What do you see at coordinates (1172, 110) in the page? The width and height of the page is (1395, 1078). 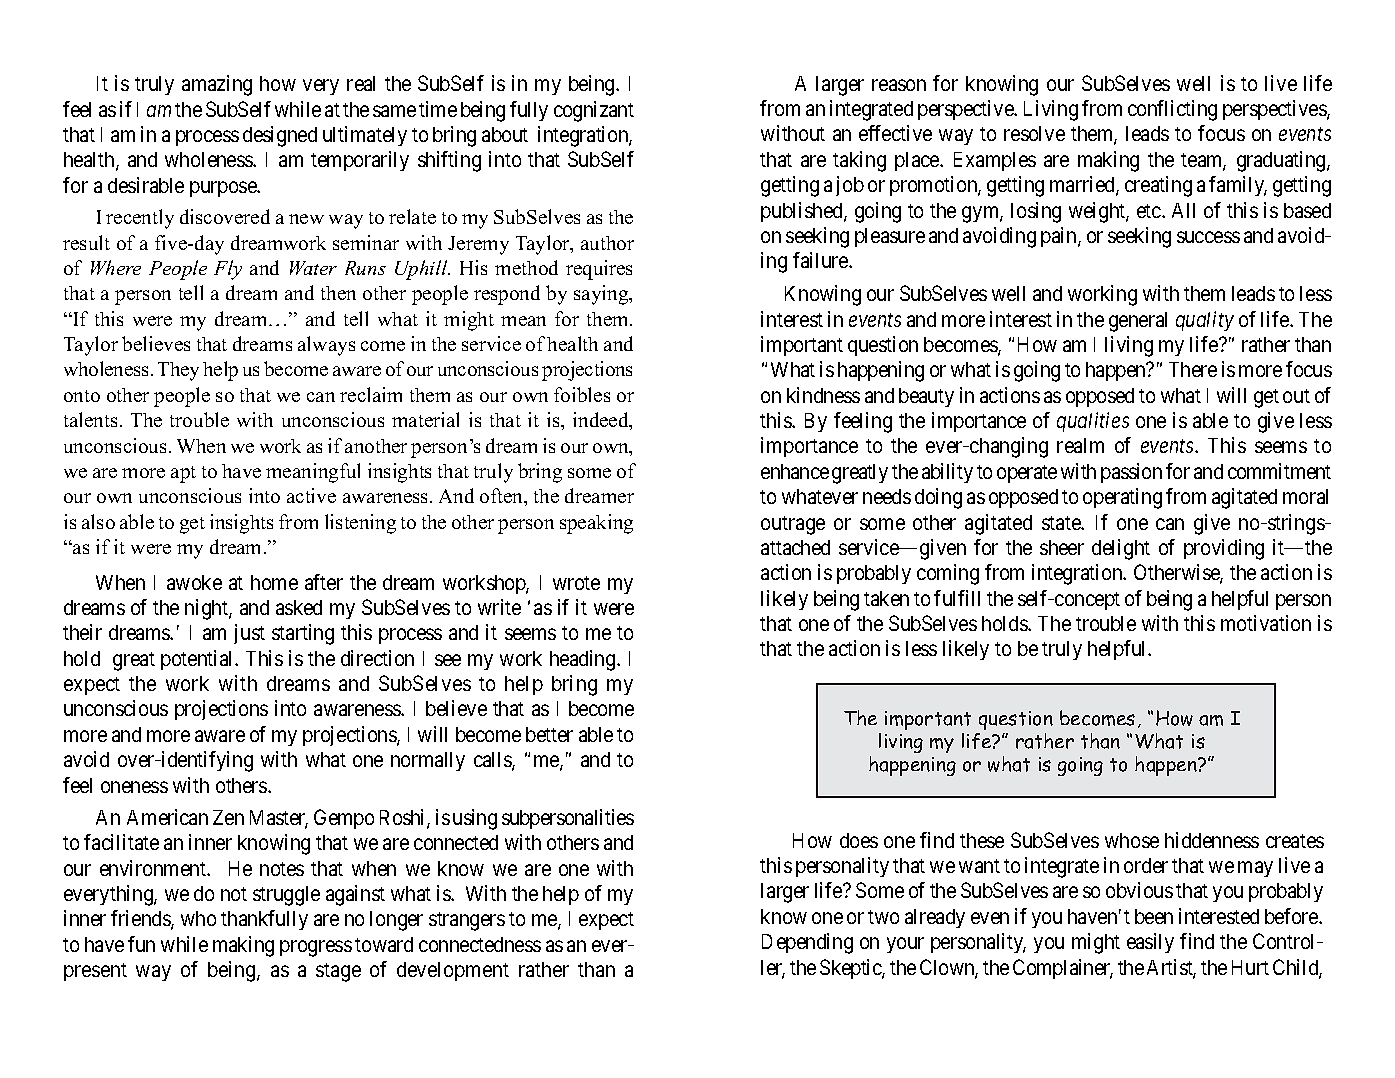 I see `conflicting` at bounding box center [1172, 110].
